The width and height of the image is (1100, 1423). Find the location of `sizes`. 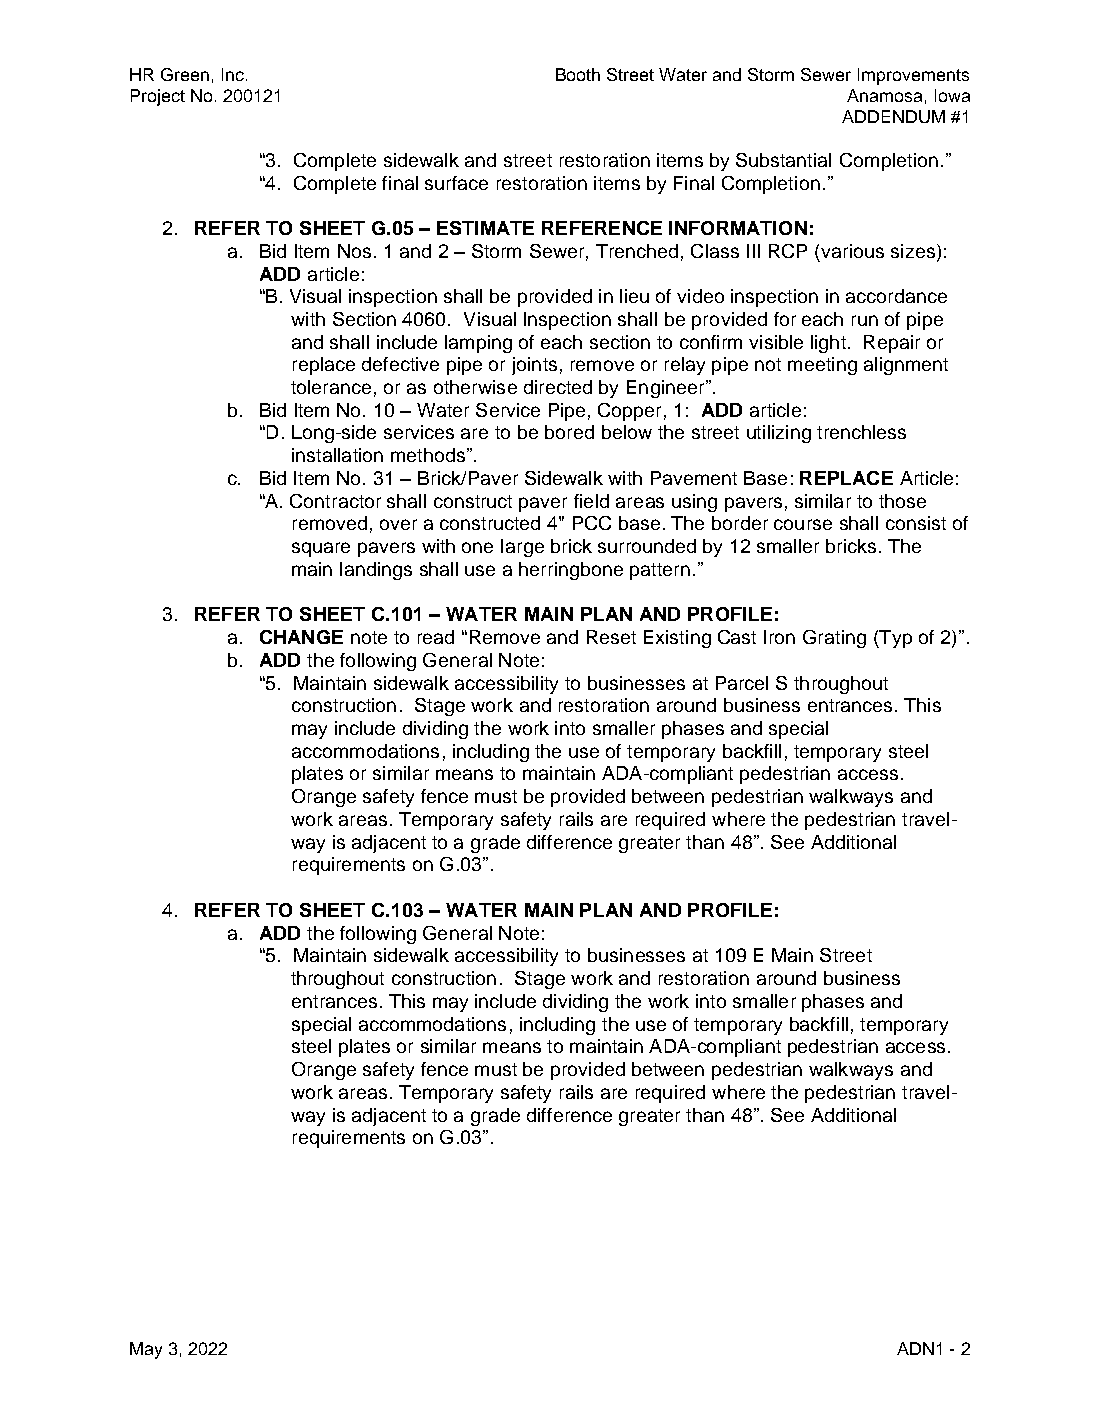

sizes is located at coordinates (913, 251).
